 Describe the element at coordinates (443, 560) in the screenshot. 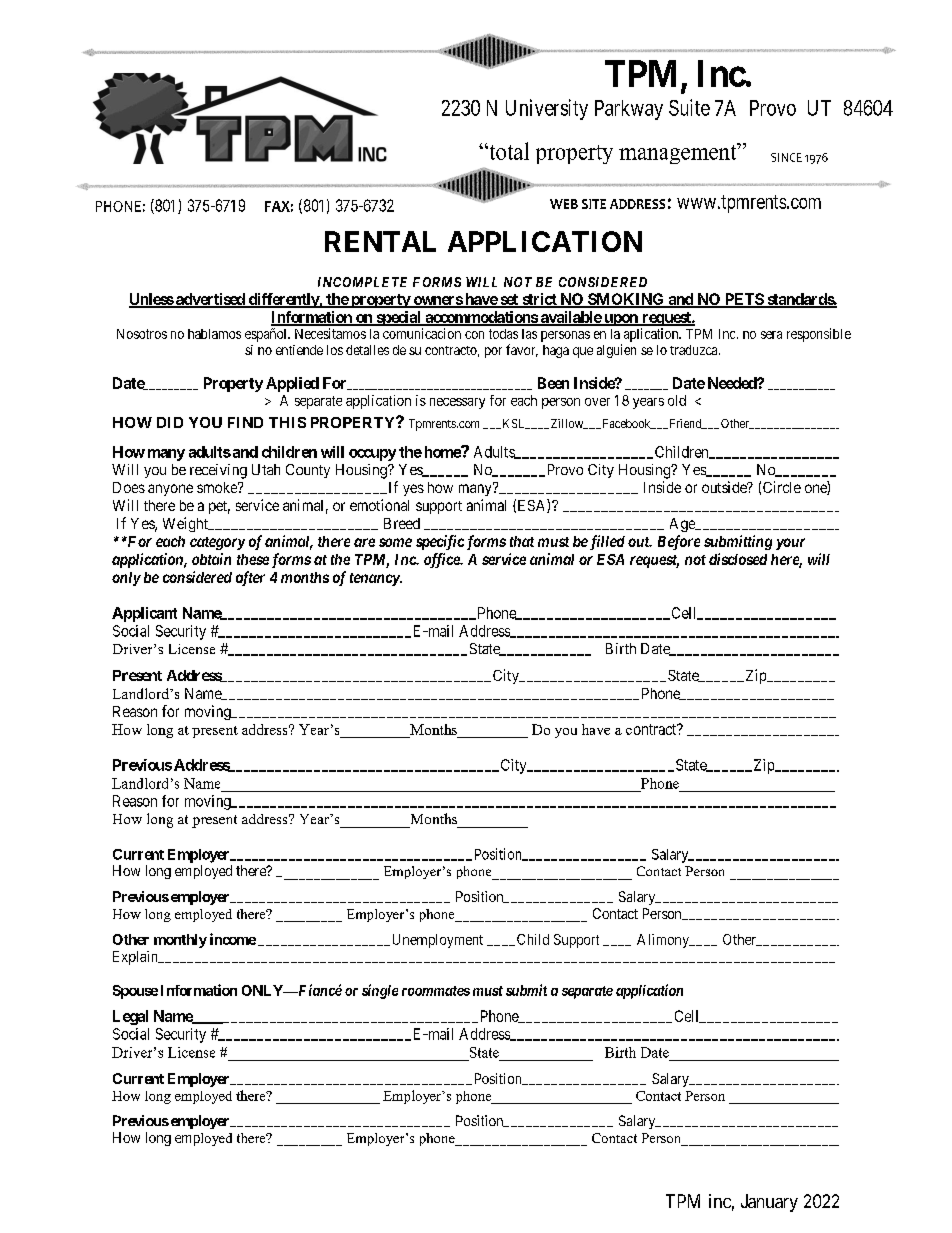

I see `office` at that location.
